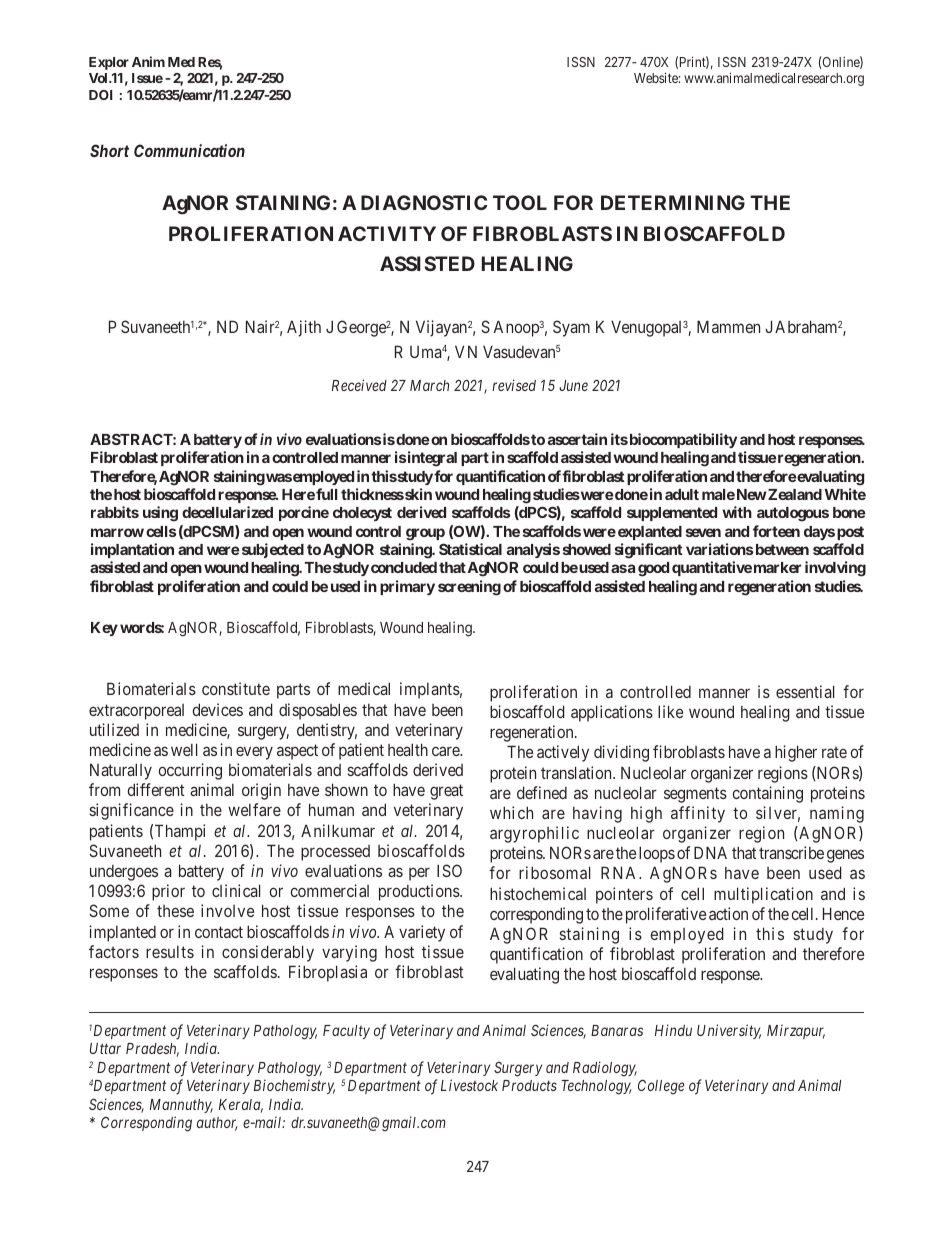 The width and height of the screenshot is (952, 1234). I want to click on Communication, so click(189, 150).
